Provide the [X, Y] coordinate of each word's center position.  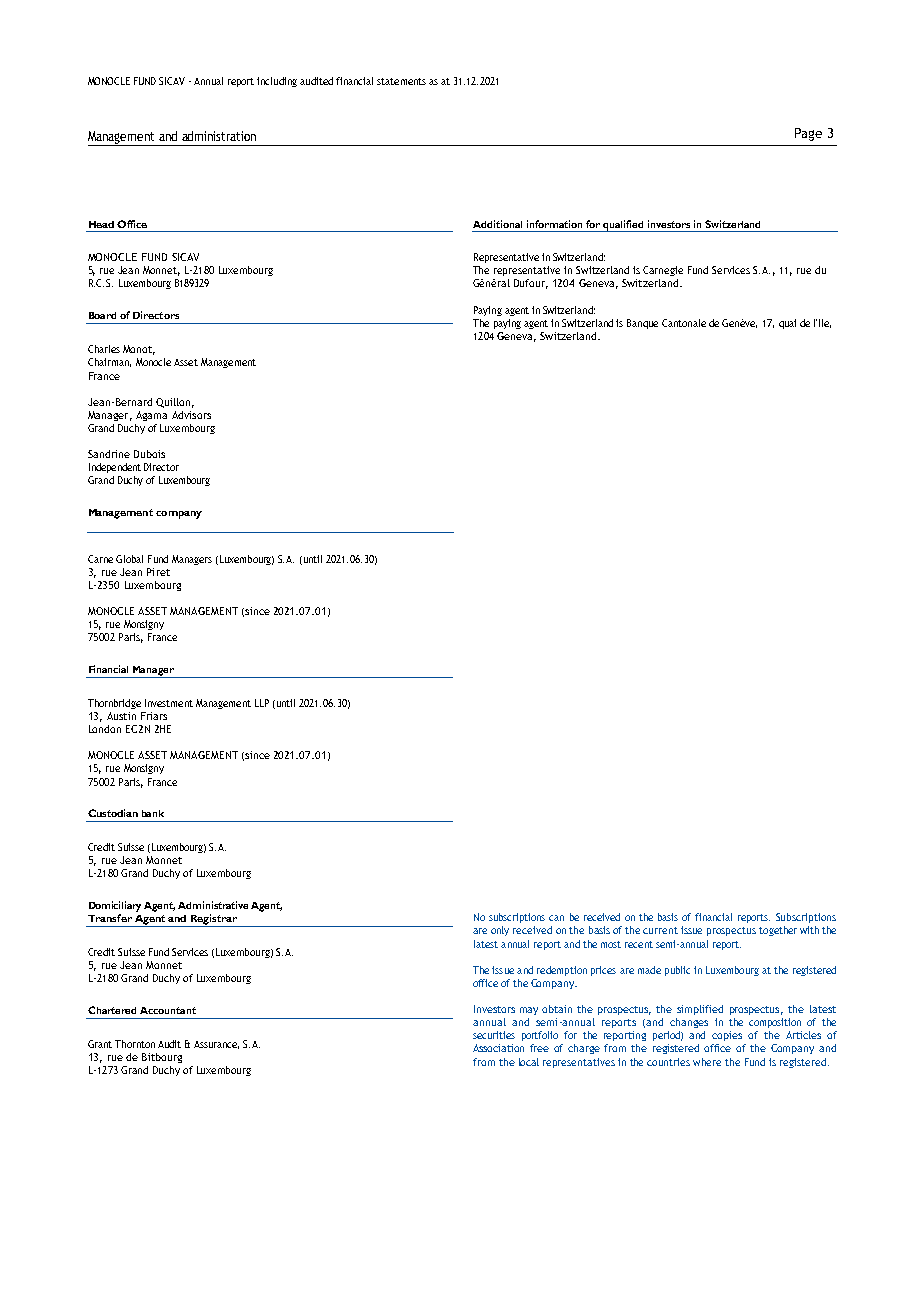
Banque [642, 324]
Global [129, 559]
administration [219, 136]
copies [727, 1036]
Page [808, 134]
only [500, 931]
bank [153, 813]
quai [787, 324]
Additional [497, 224]
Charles [104, 349]
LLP [262, 703]
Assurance [216, 1045]
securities [494, 1035]
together [778, 931]
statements [401, 81]
